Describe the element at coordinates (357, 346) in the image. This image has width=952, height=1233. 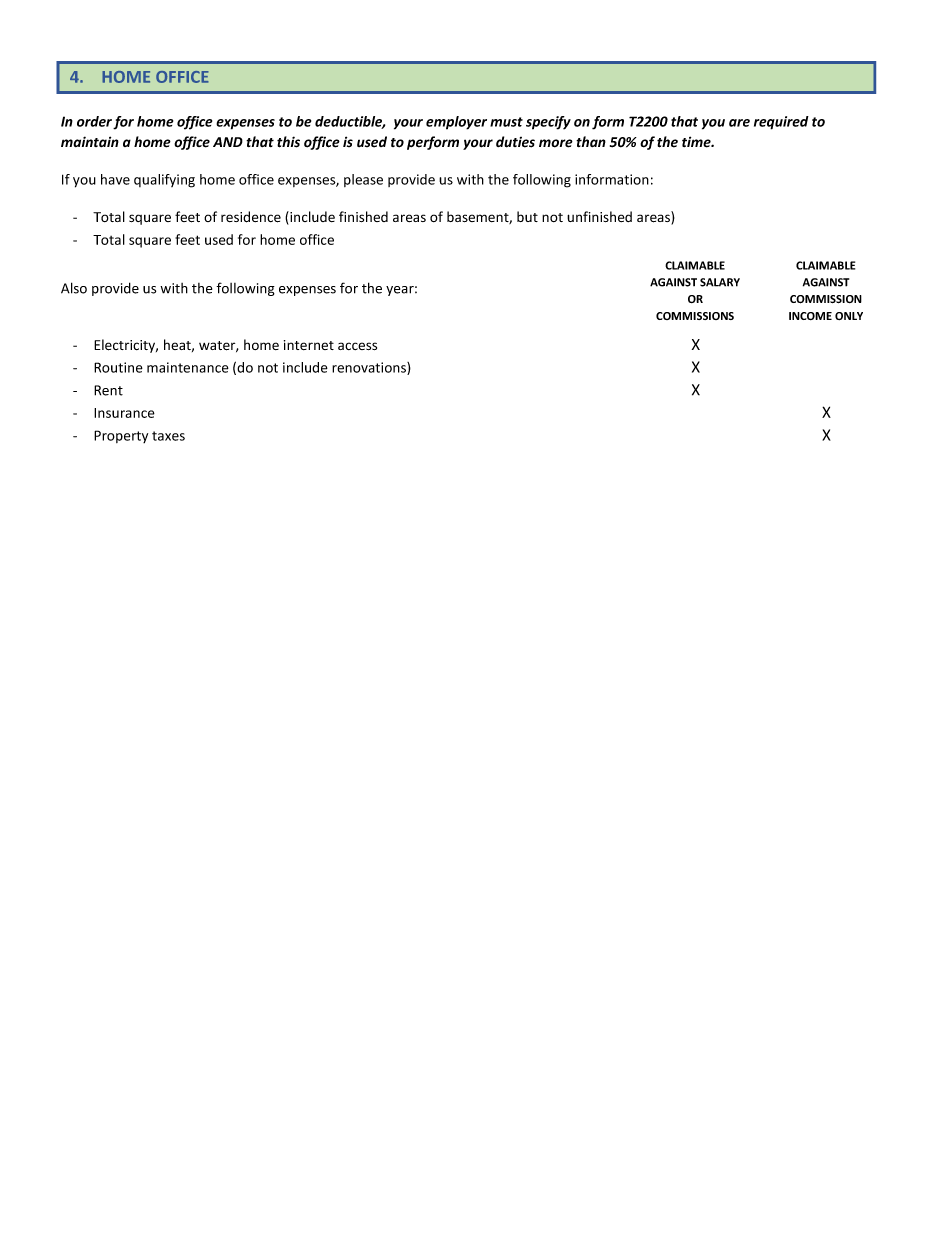
I see `access` at that location.
